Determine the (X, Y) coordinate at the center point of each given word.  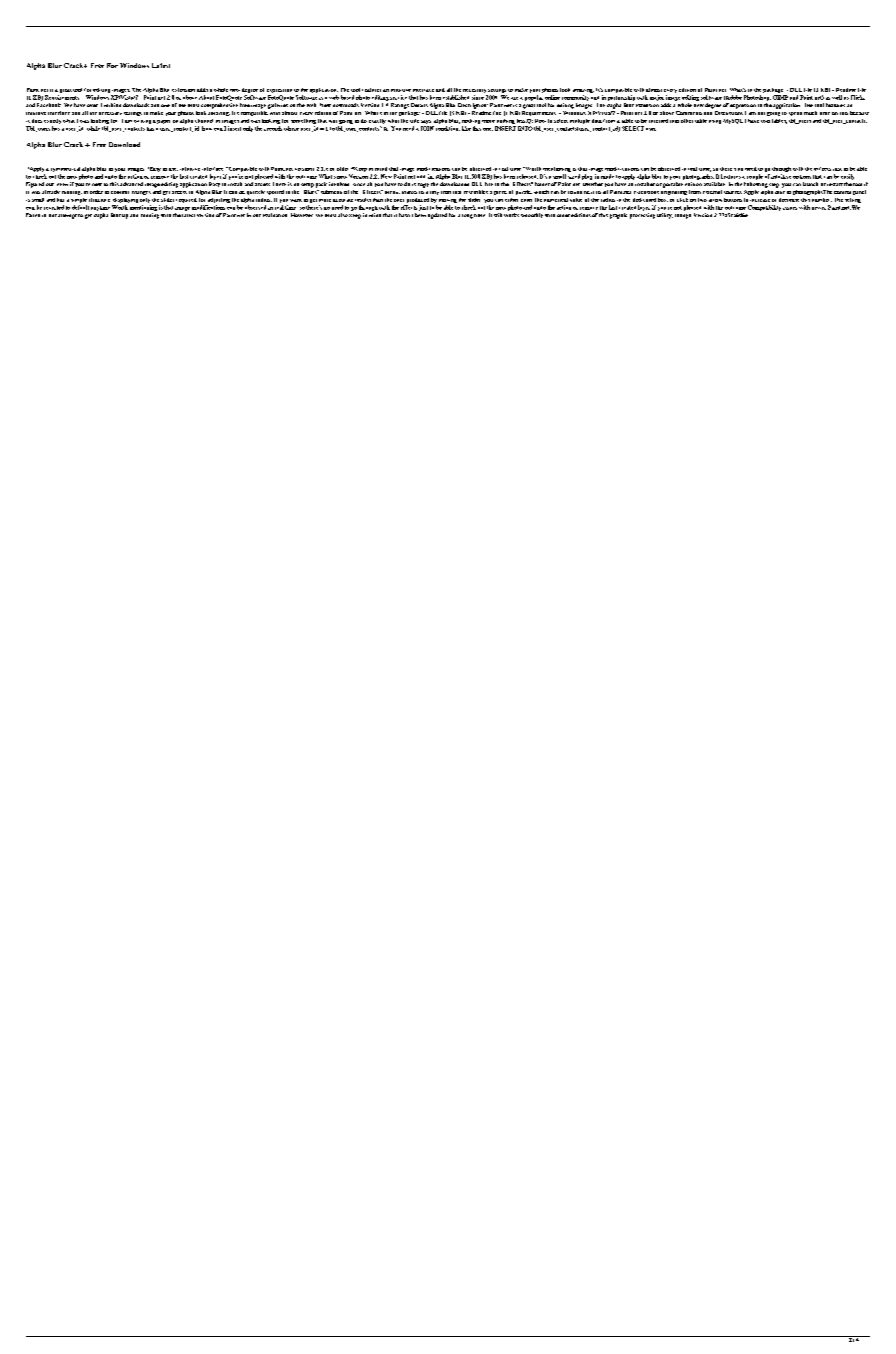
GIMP (780, 97)
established (456, 97)
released (527, 176)
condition (448, 128)
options (802, 177)
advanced (131, 184)
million (112, 105)
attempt (67, 216)
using (715, 122)
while (93, 128)
